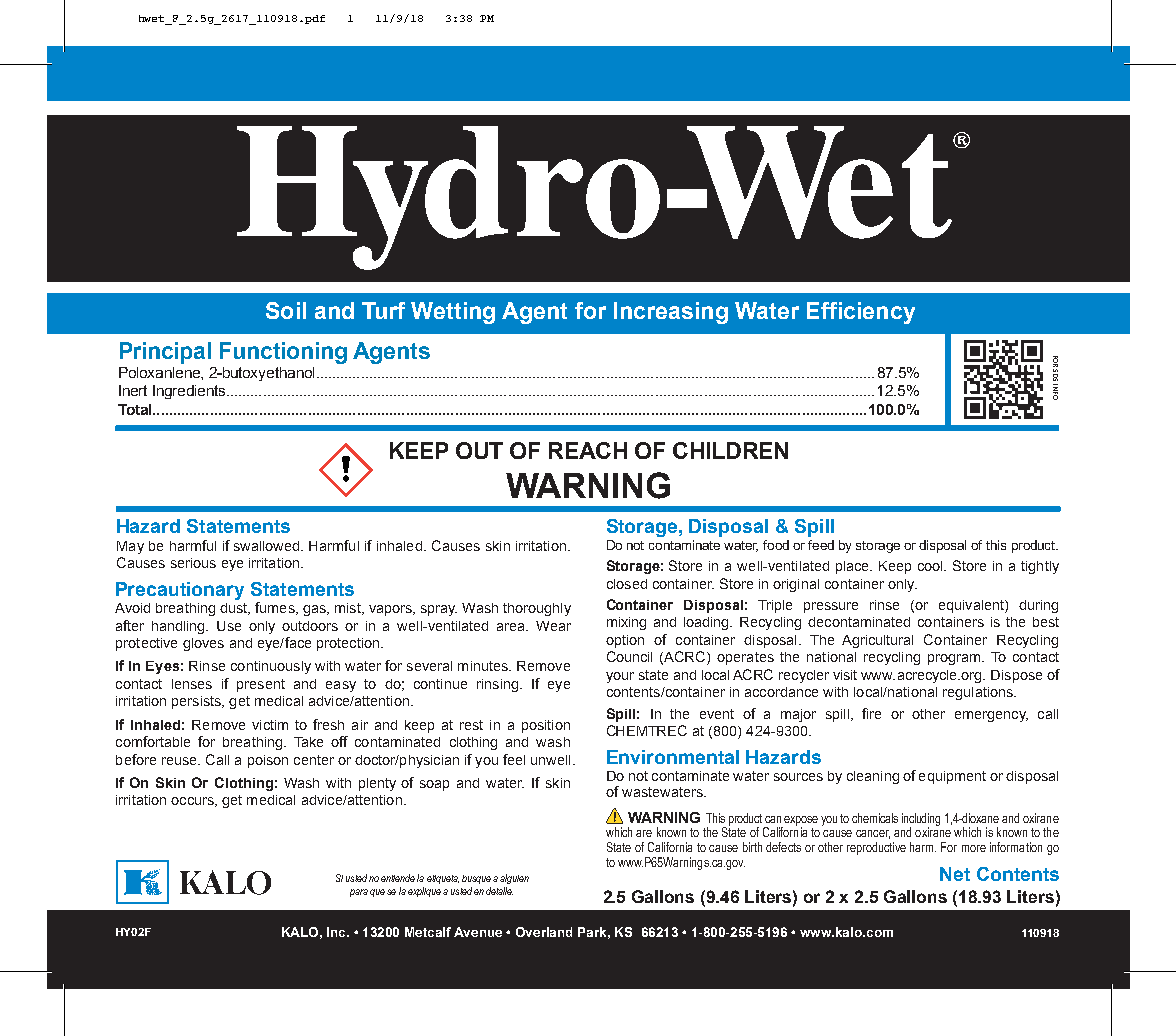 This screenshot has height=1036, width=1176. I want to click on swallowed, so click(268, 546).
